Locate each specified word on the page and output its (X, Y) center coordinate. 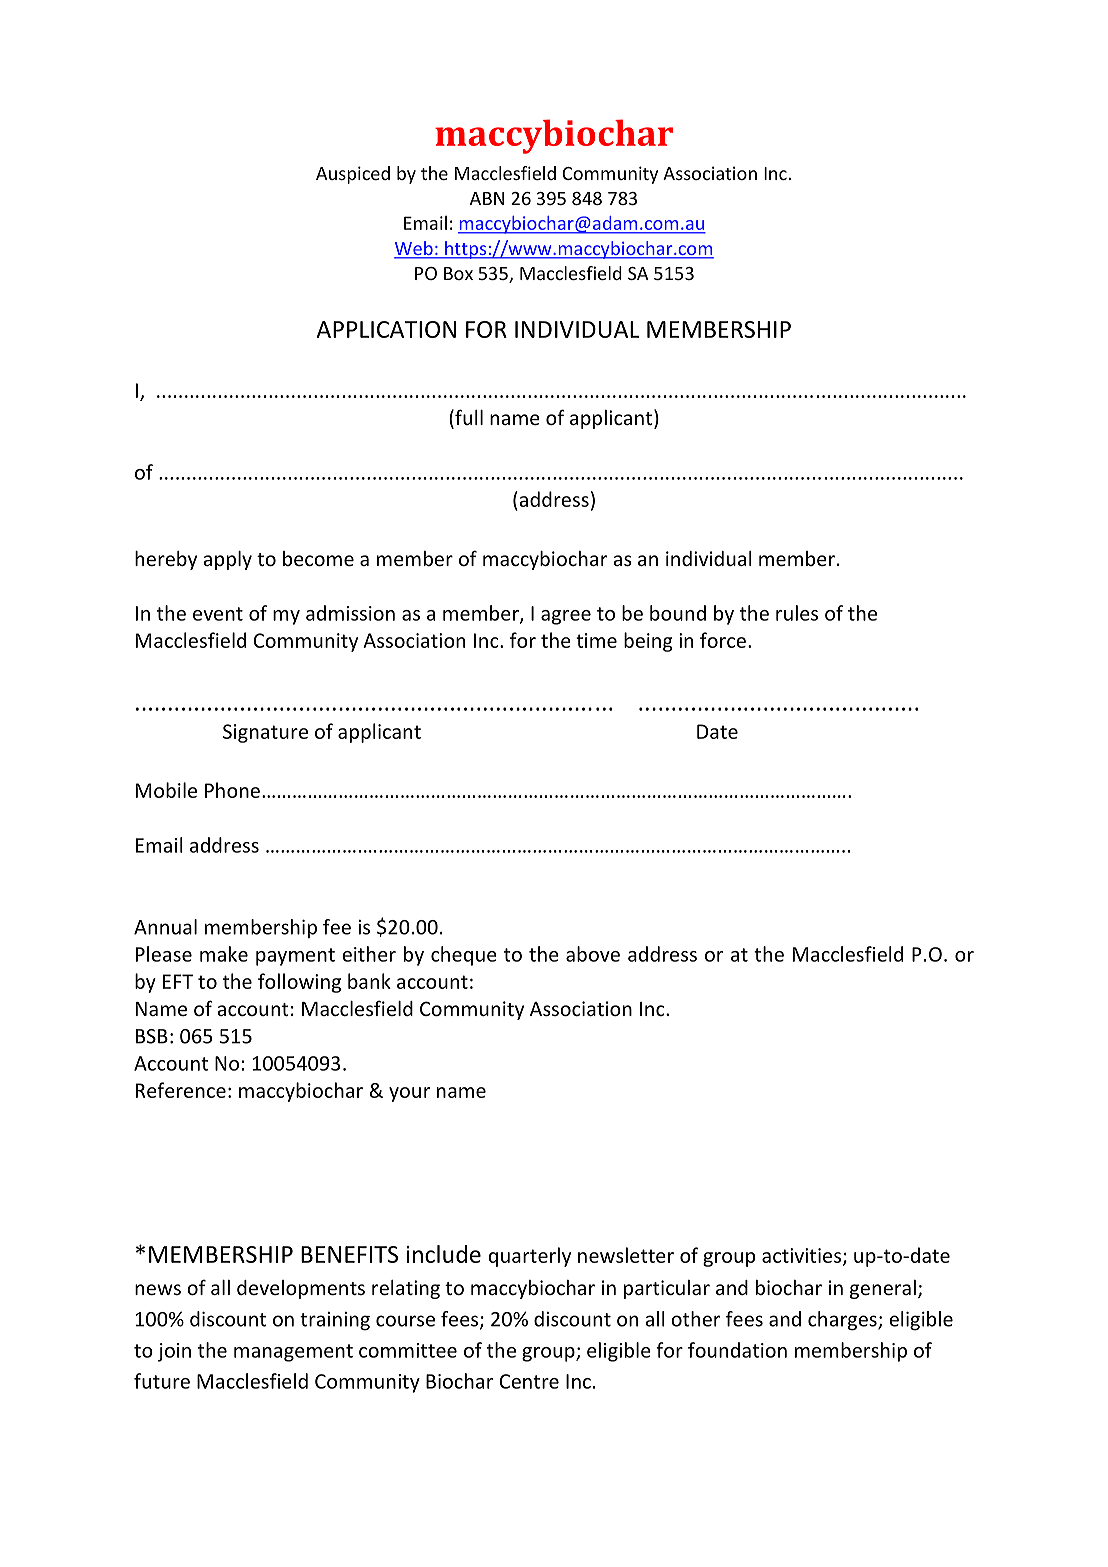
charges (843, 1321)
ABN (487, 198)
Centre (529, 1381)
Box (458, 273)
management (293, 1353)
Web (414, 249)
